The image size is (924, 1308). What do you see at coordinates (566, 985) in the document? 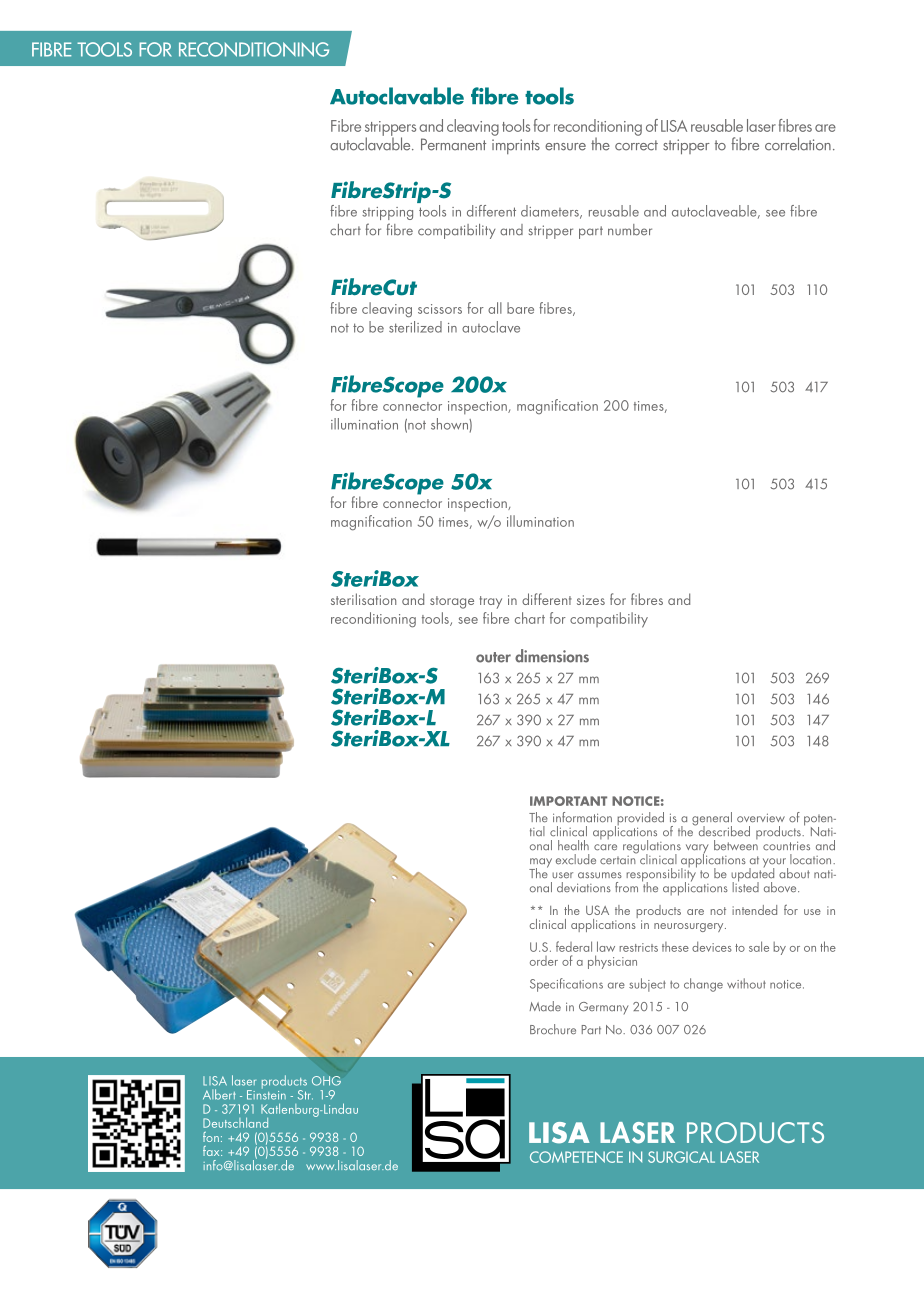
I see `Specifications` at bounding box center [566, 985].
